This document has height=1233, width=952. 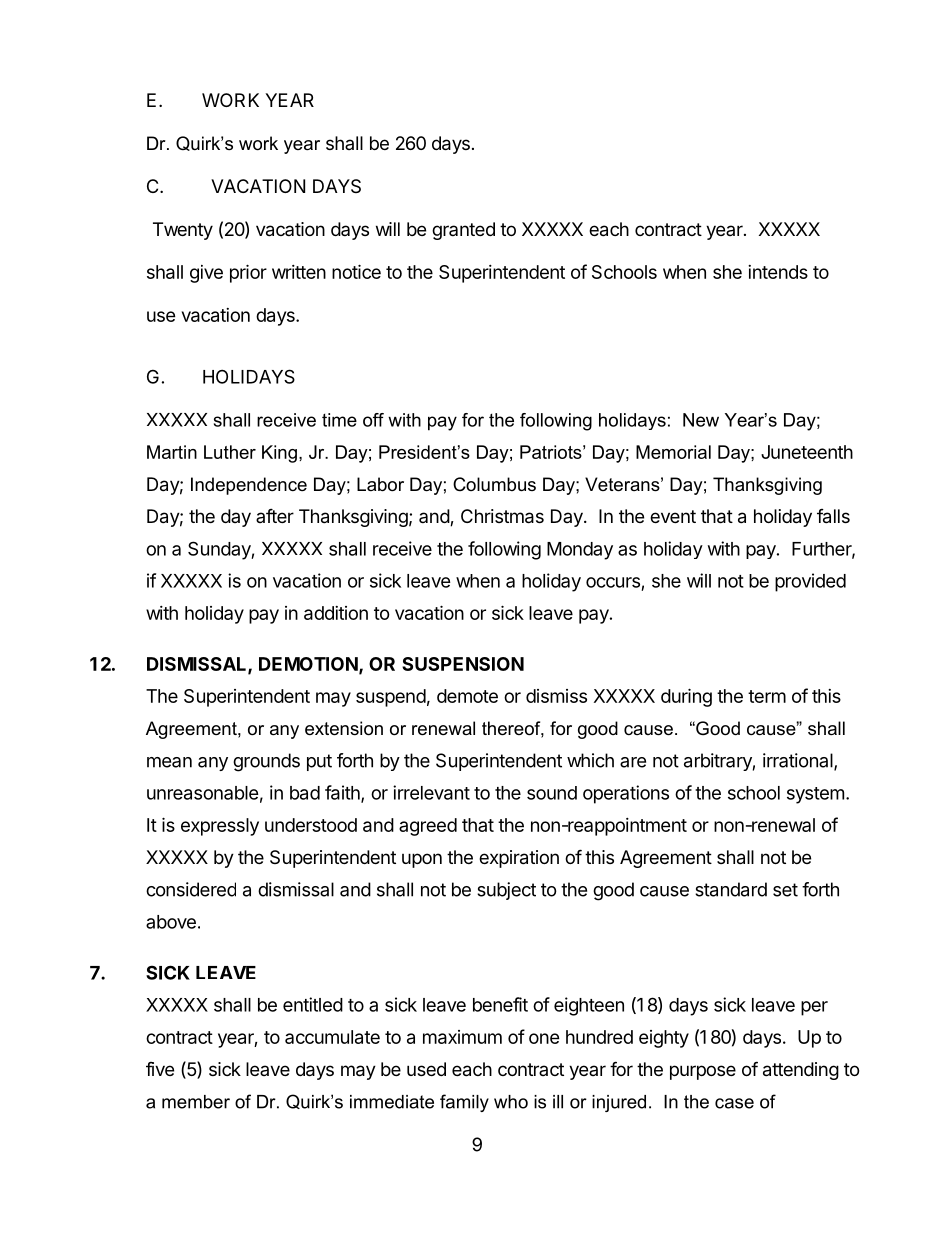 I want to click on intends, so click(x=778, y=272).
